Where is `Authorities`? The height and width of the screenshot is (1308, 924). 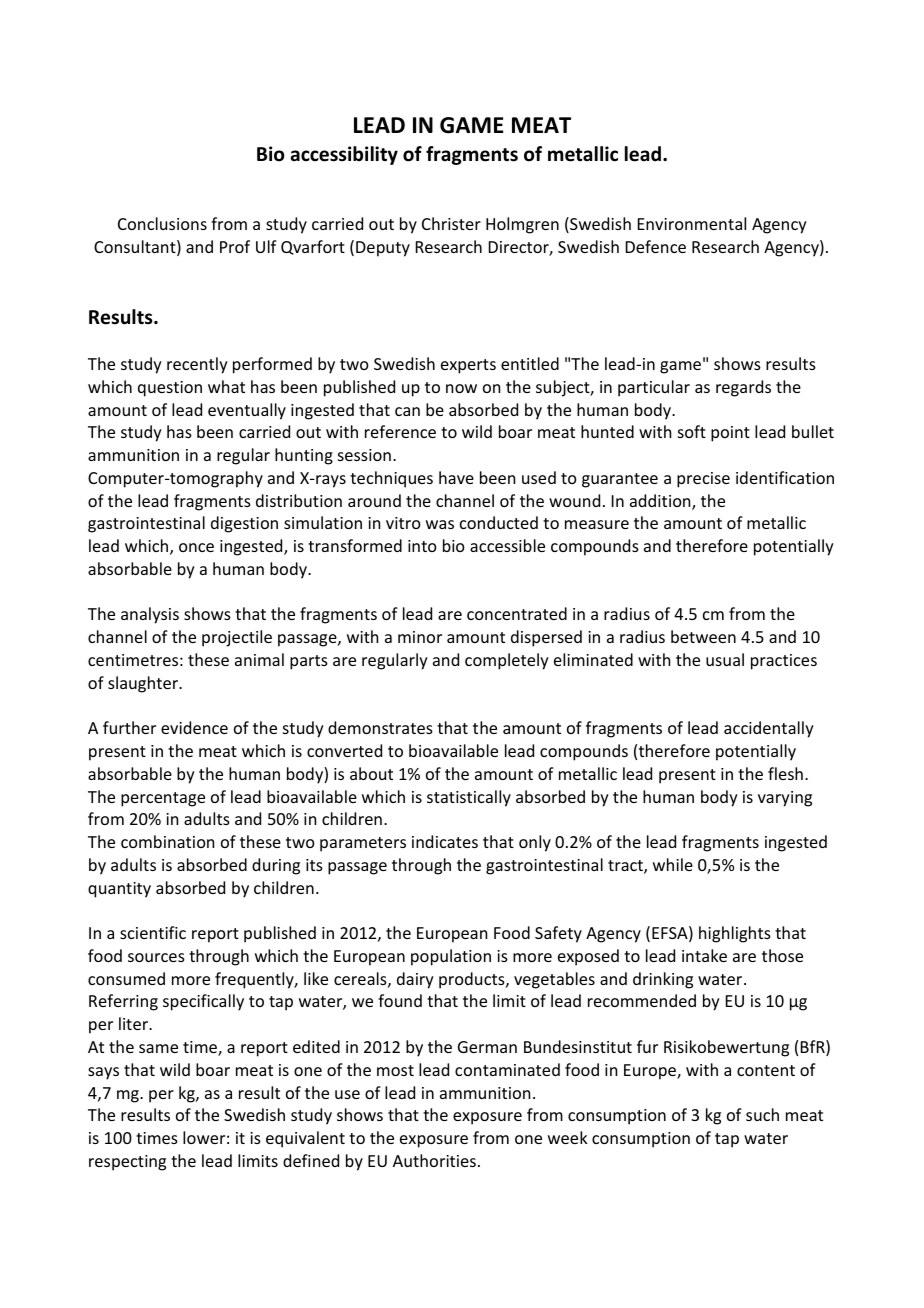 Authorities is located at coordinates (434, 1160).
